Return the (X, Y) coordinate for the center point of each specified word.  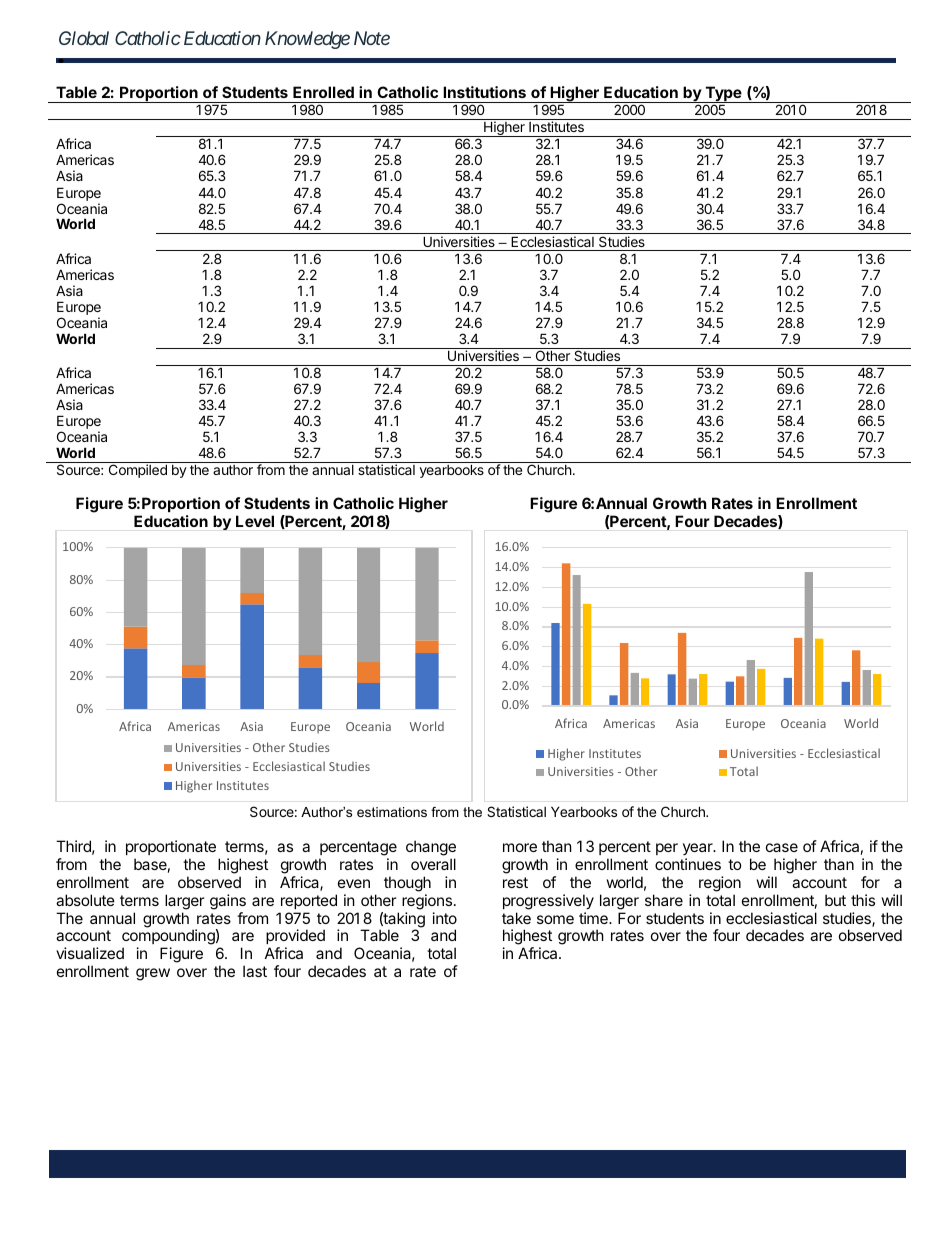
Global (84, 38)
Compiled (138, 471)
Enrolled (323, 92)
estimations (392, 812)
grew (153, 974)
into (445, 918)
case (782, 847)
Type (723, 94)
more (520, 847)
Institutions (484, 92)
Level (255, 521)
